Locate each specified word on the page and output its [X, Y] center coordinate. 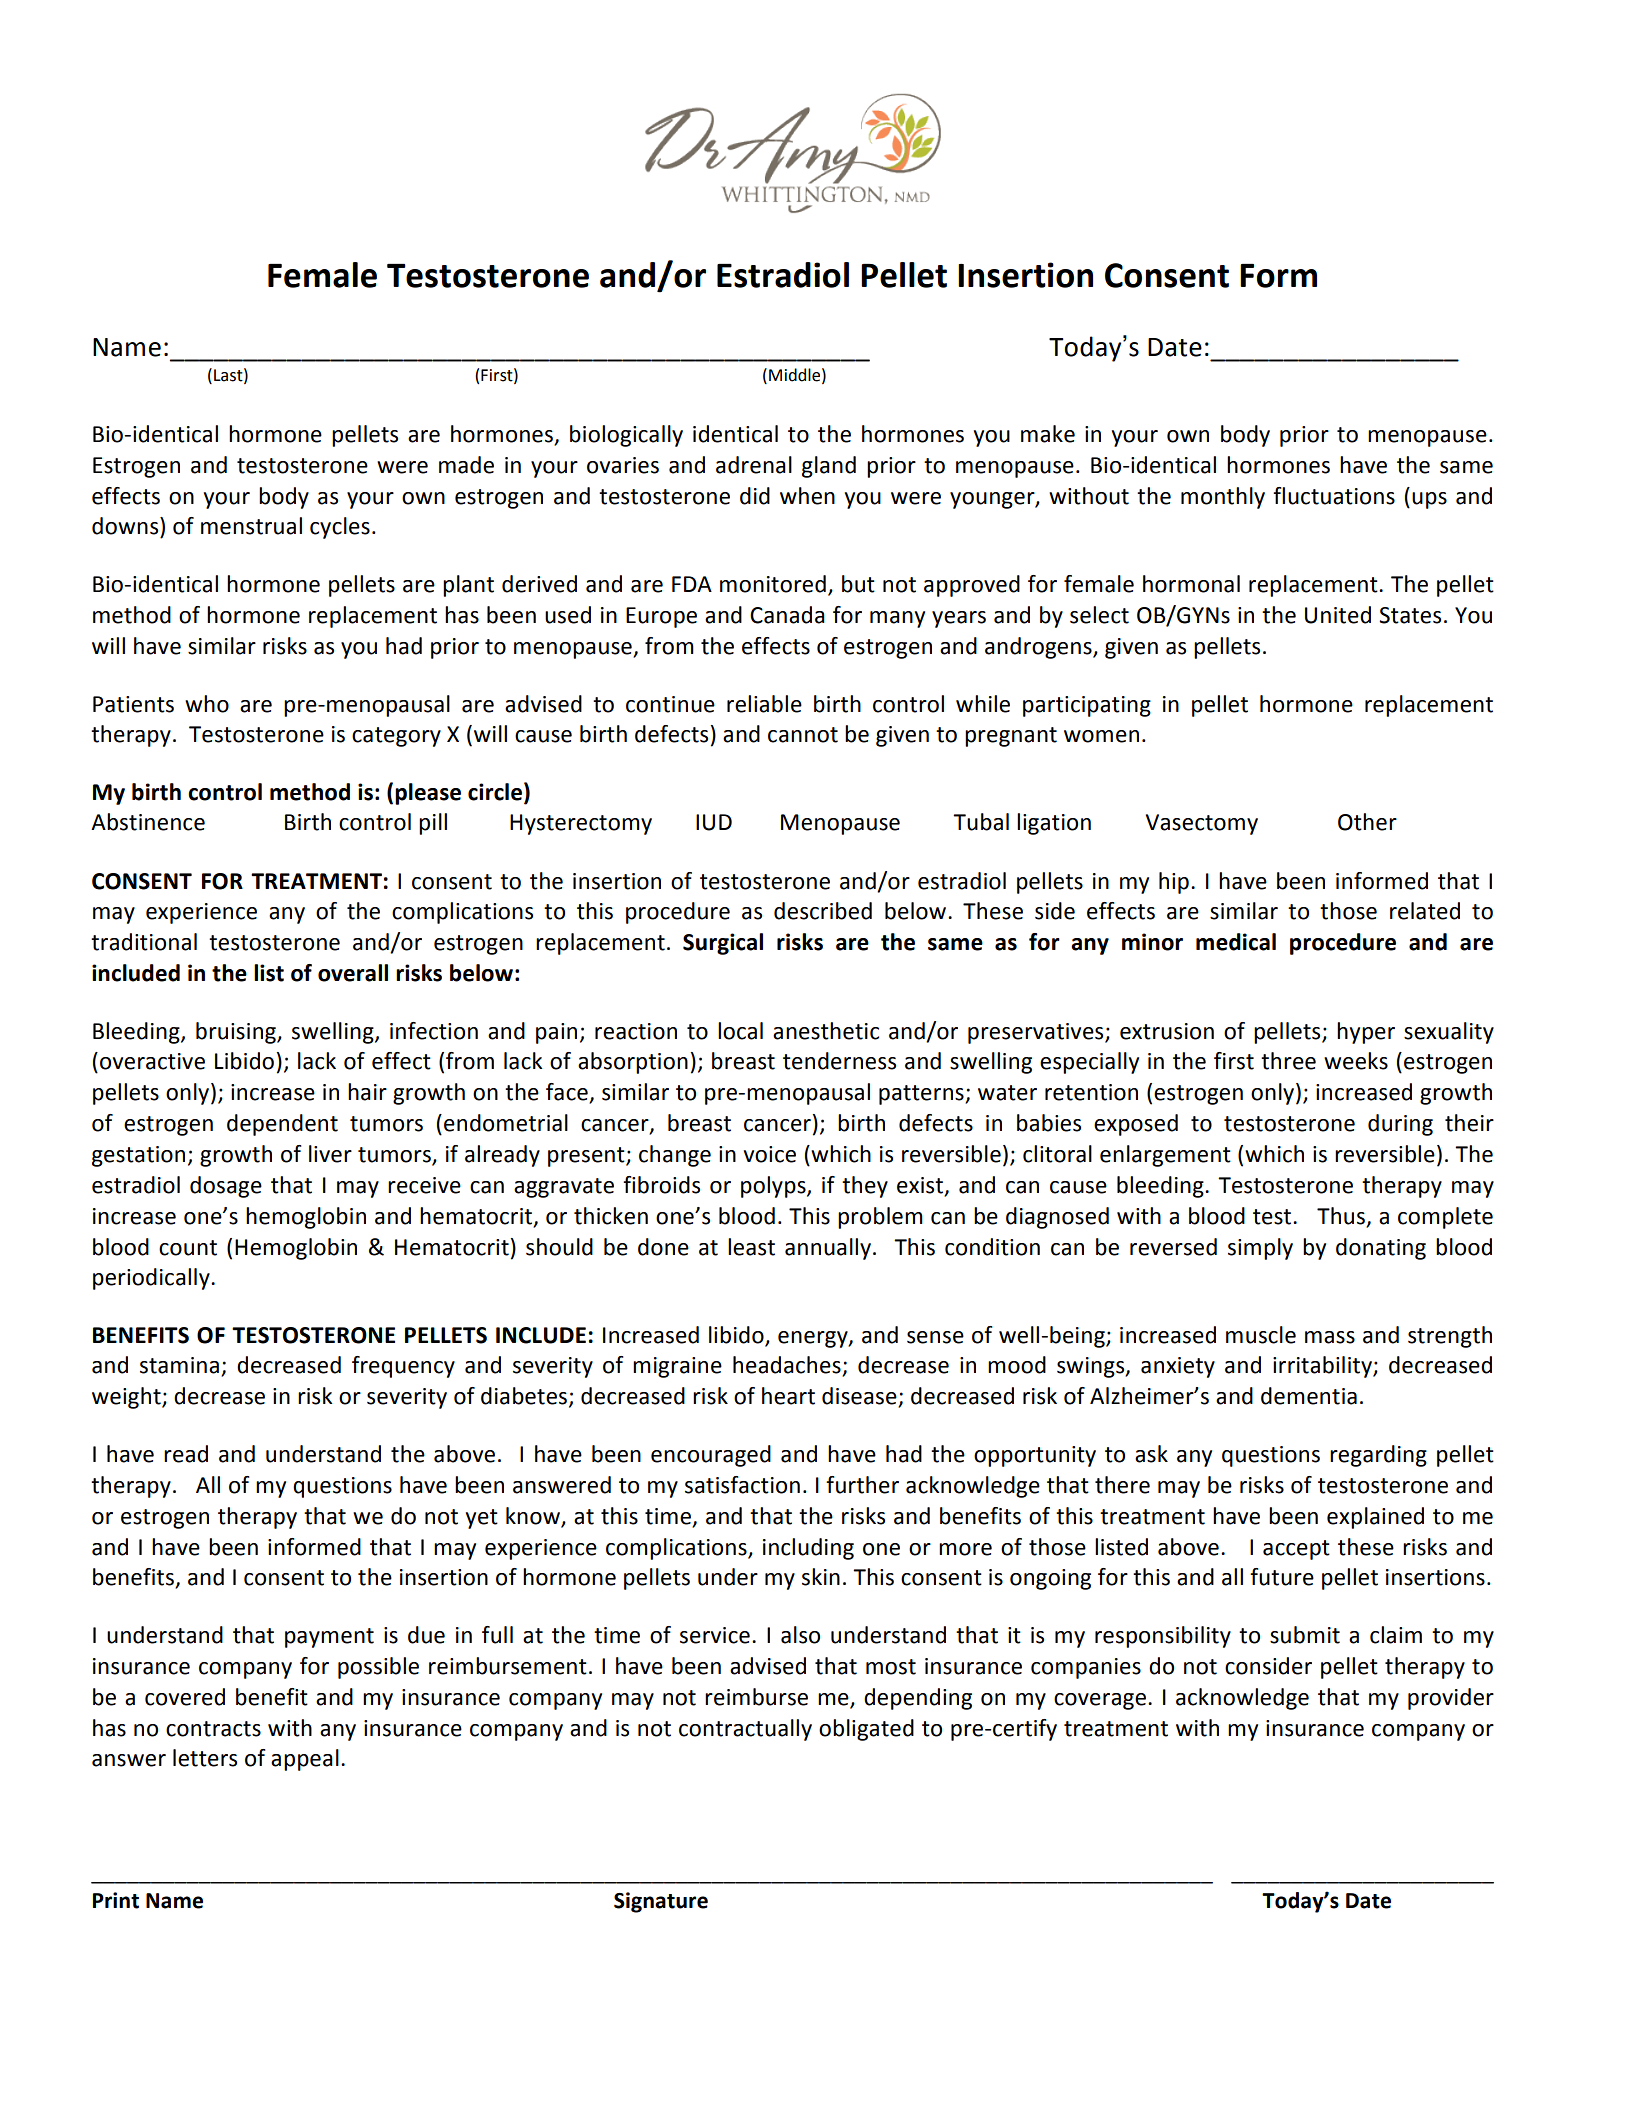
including [808, 1549]
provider [1451, 1699]
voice [770, 1154]
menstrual [251, 526]
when [807, 496]
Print [116, 1900]
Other [1367, 822]
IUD [714, 822]
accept [1296, 1550]
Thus [1342, 1217]
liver [330, 1154]
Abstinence [148, 822]
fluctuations [1334, 496]
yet [482, 1519]
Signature [661, 1902]
